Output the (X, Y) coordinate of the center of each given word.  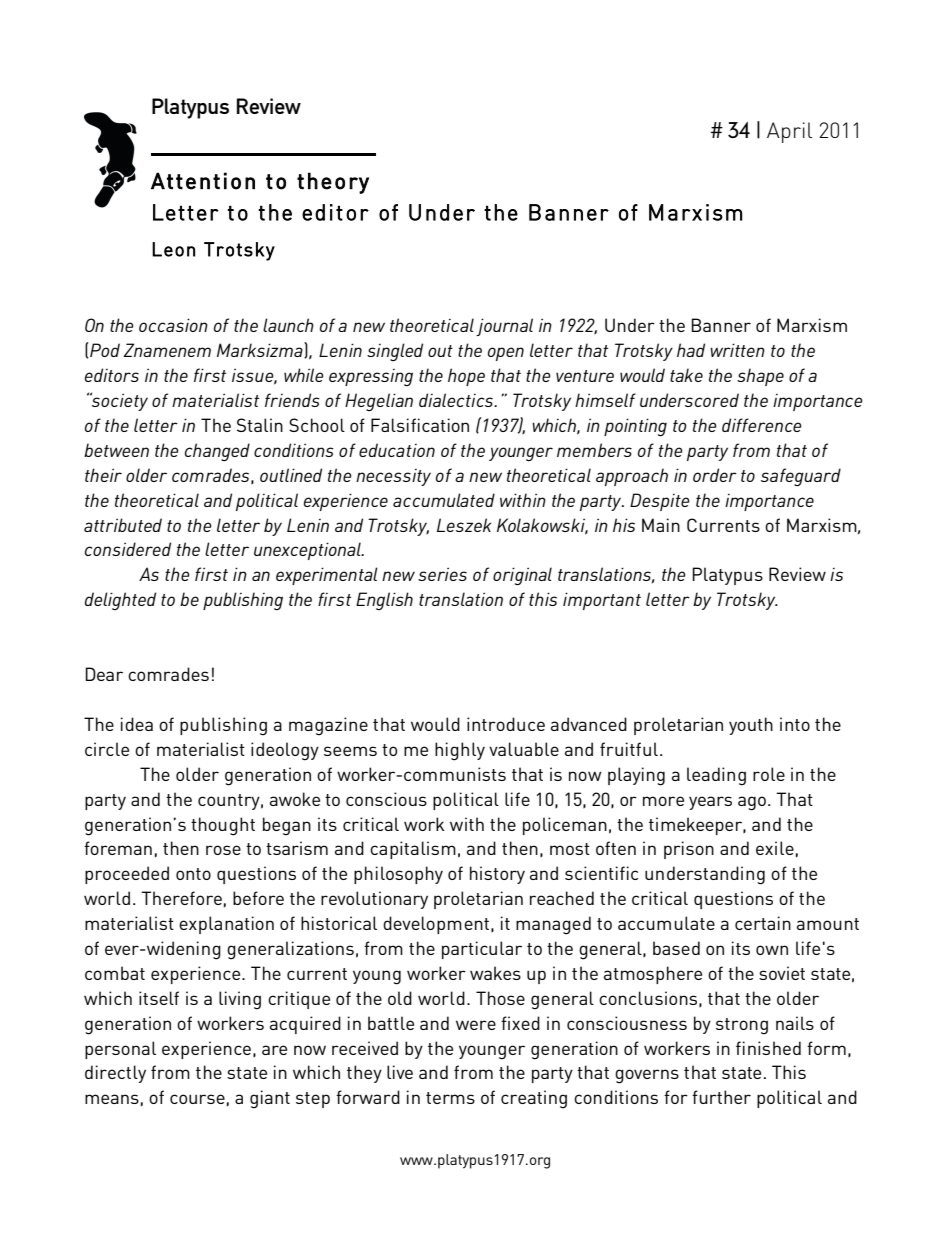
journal (504, 327)
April (789, 132)
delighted (120, 601)
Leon (173, 249)
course (197, 1099)
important (602, 601)
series (442, 574)
